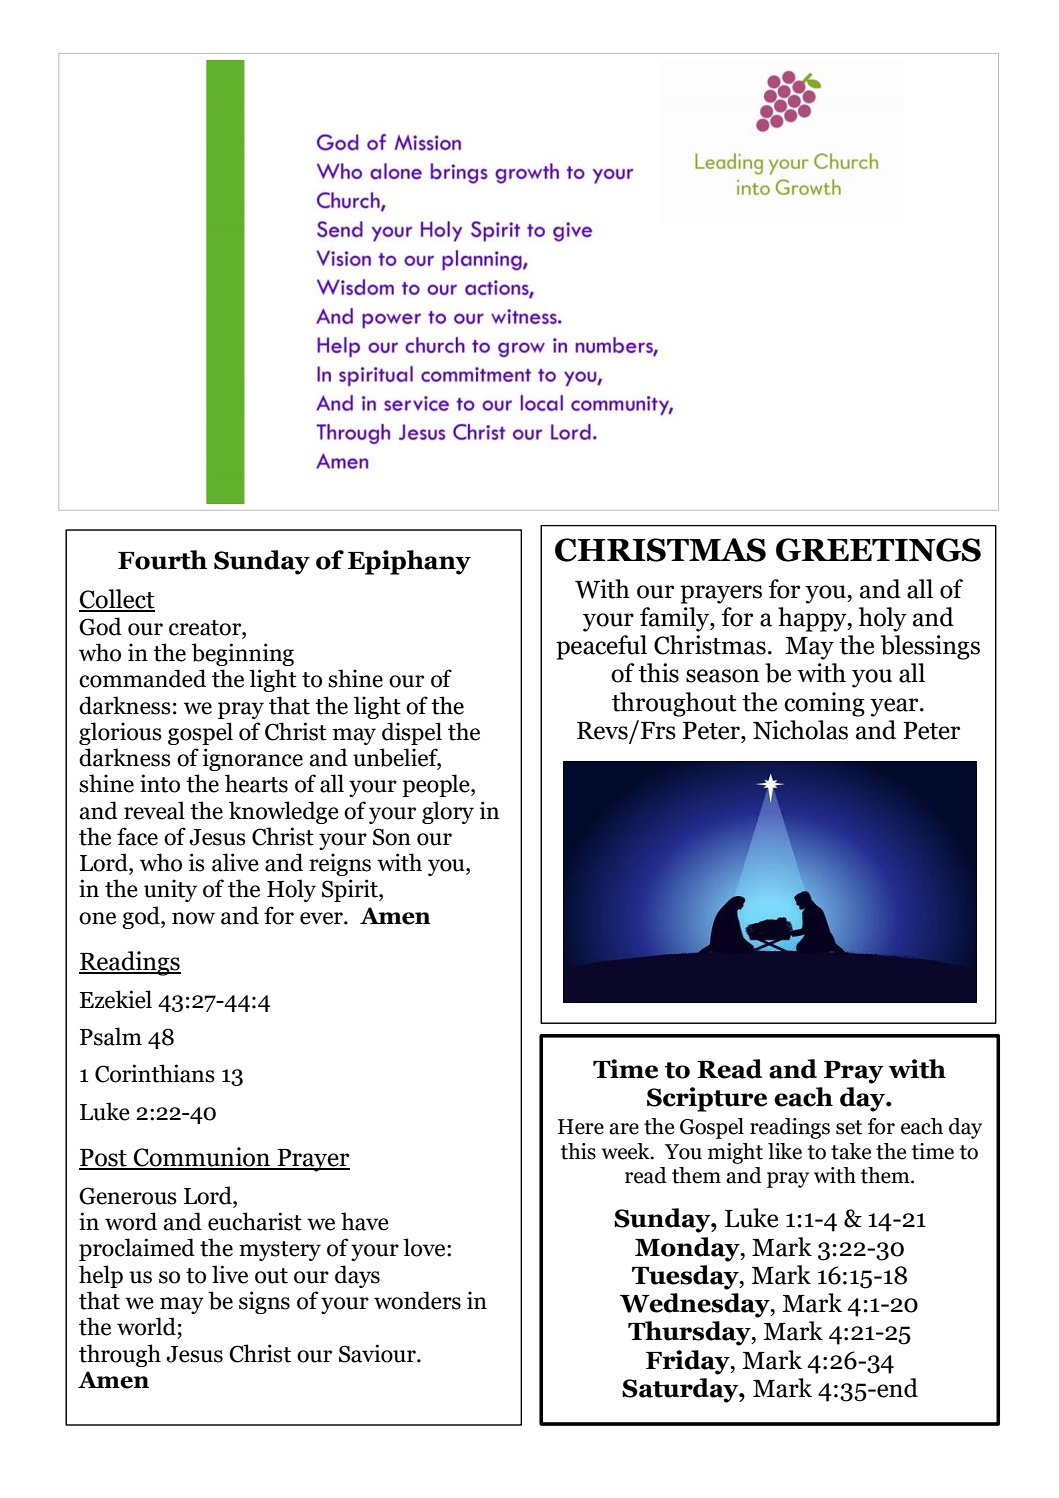 The height and width of the document is (1498, 1059). What do you see at coordinates (851, 1151) in the document?
I see `take` at bounding box center [851, 1151].
